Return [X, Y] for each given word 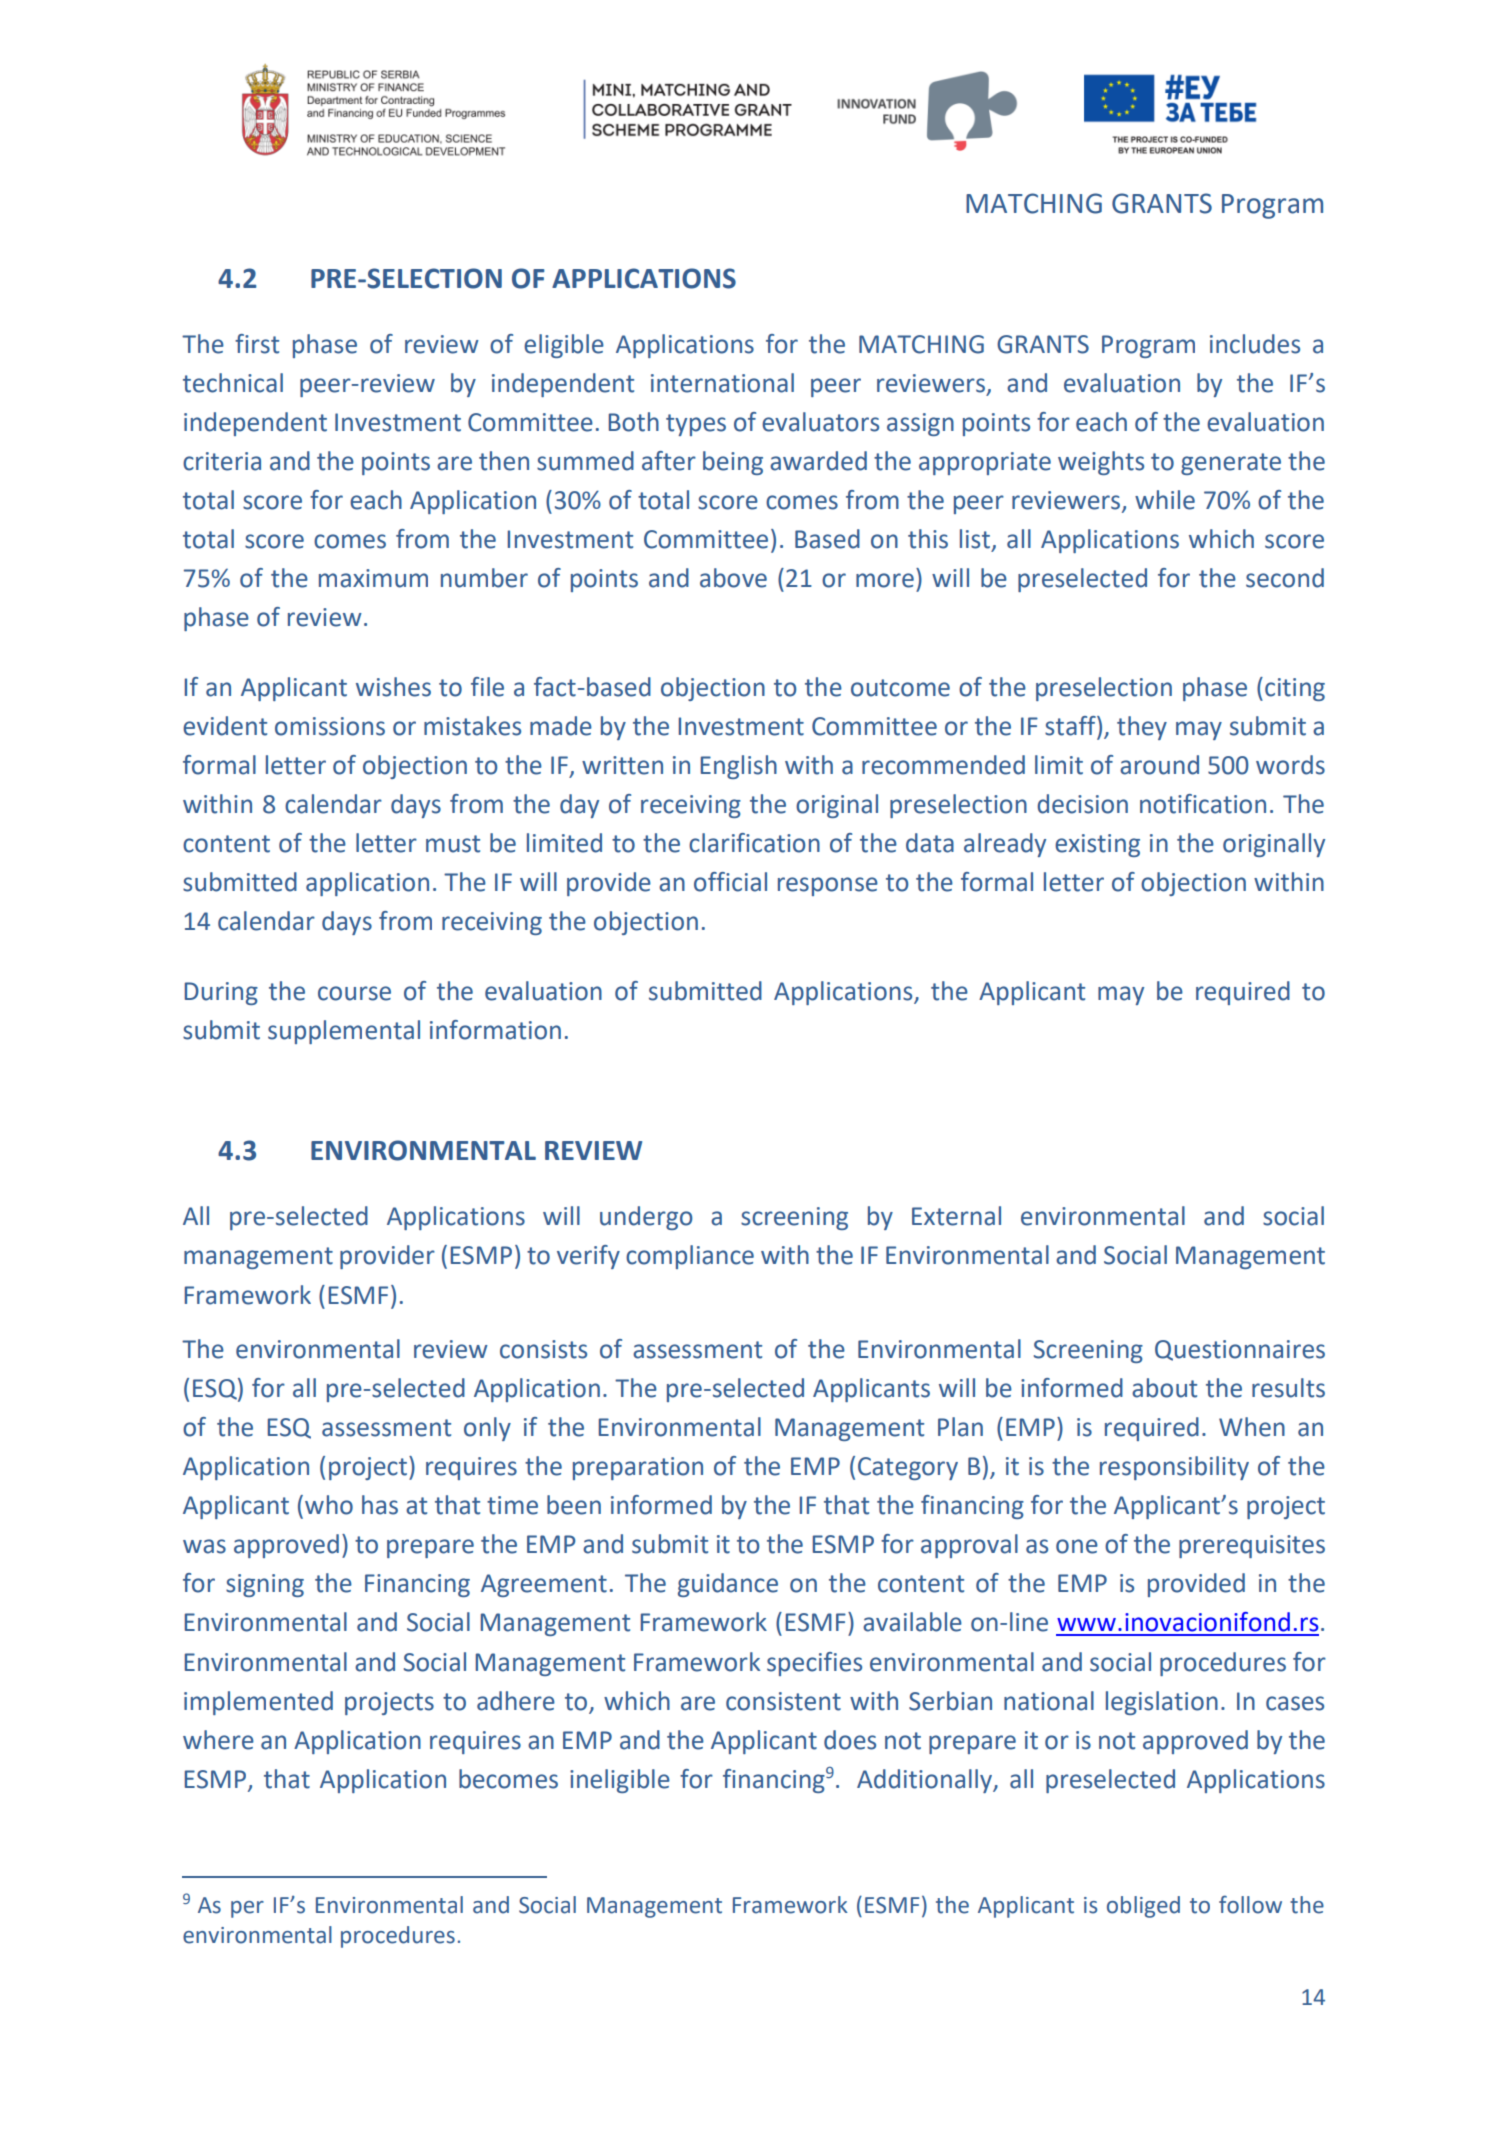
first [257, 344]
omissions [330, 726]
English [739, 767]
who [329, 1505]
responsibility [1174, 1468]
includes [1255, 344]
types [696, 425]
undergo [646, 1218]
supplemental [344, 1032]
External [956, 1216]
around [1159, 765]
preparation [638, 1468]
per [247, 1909]
